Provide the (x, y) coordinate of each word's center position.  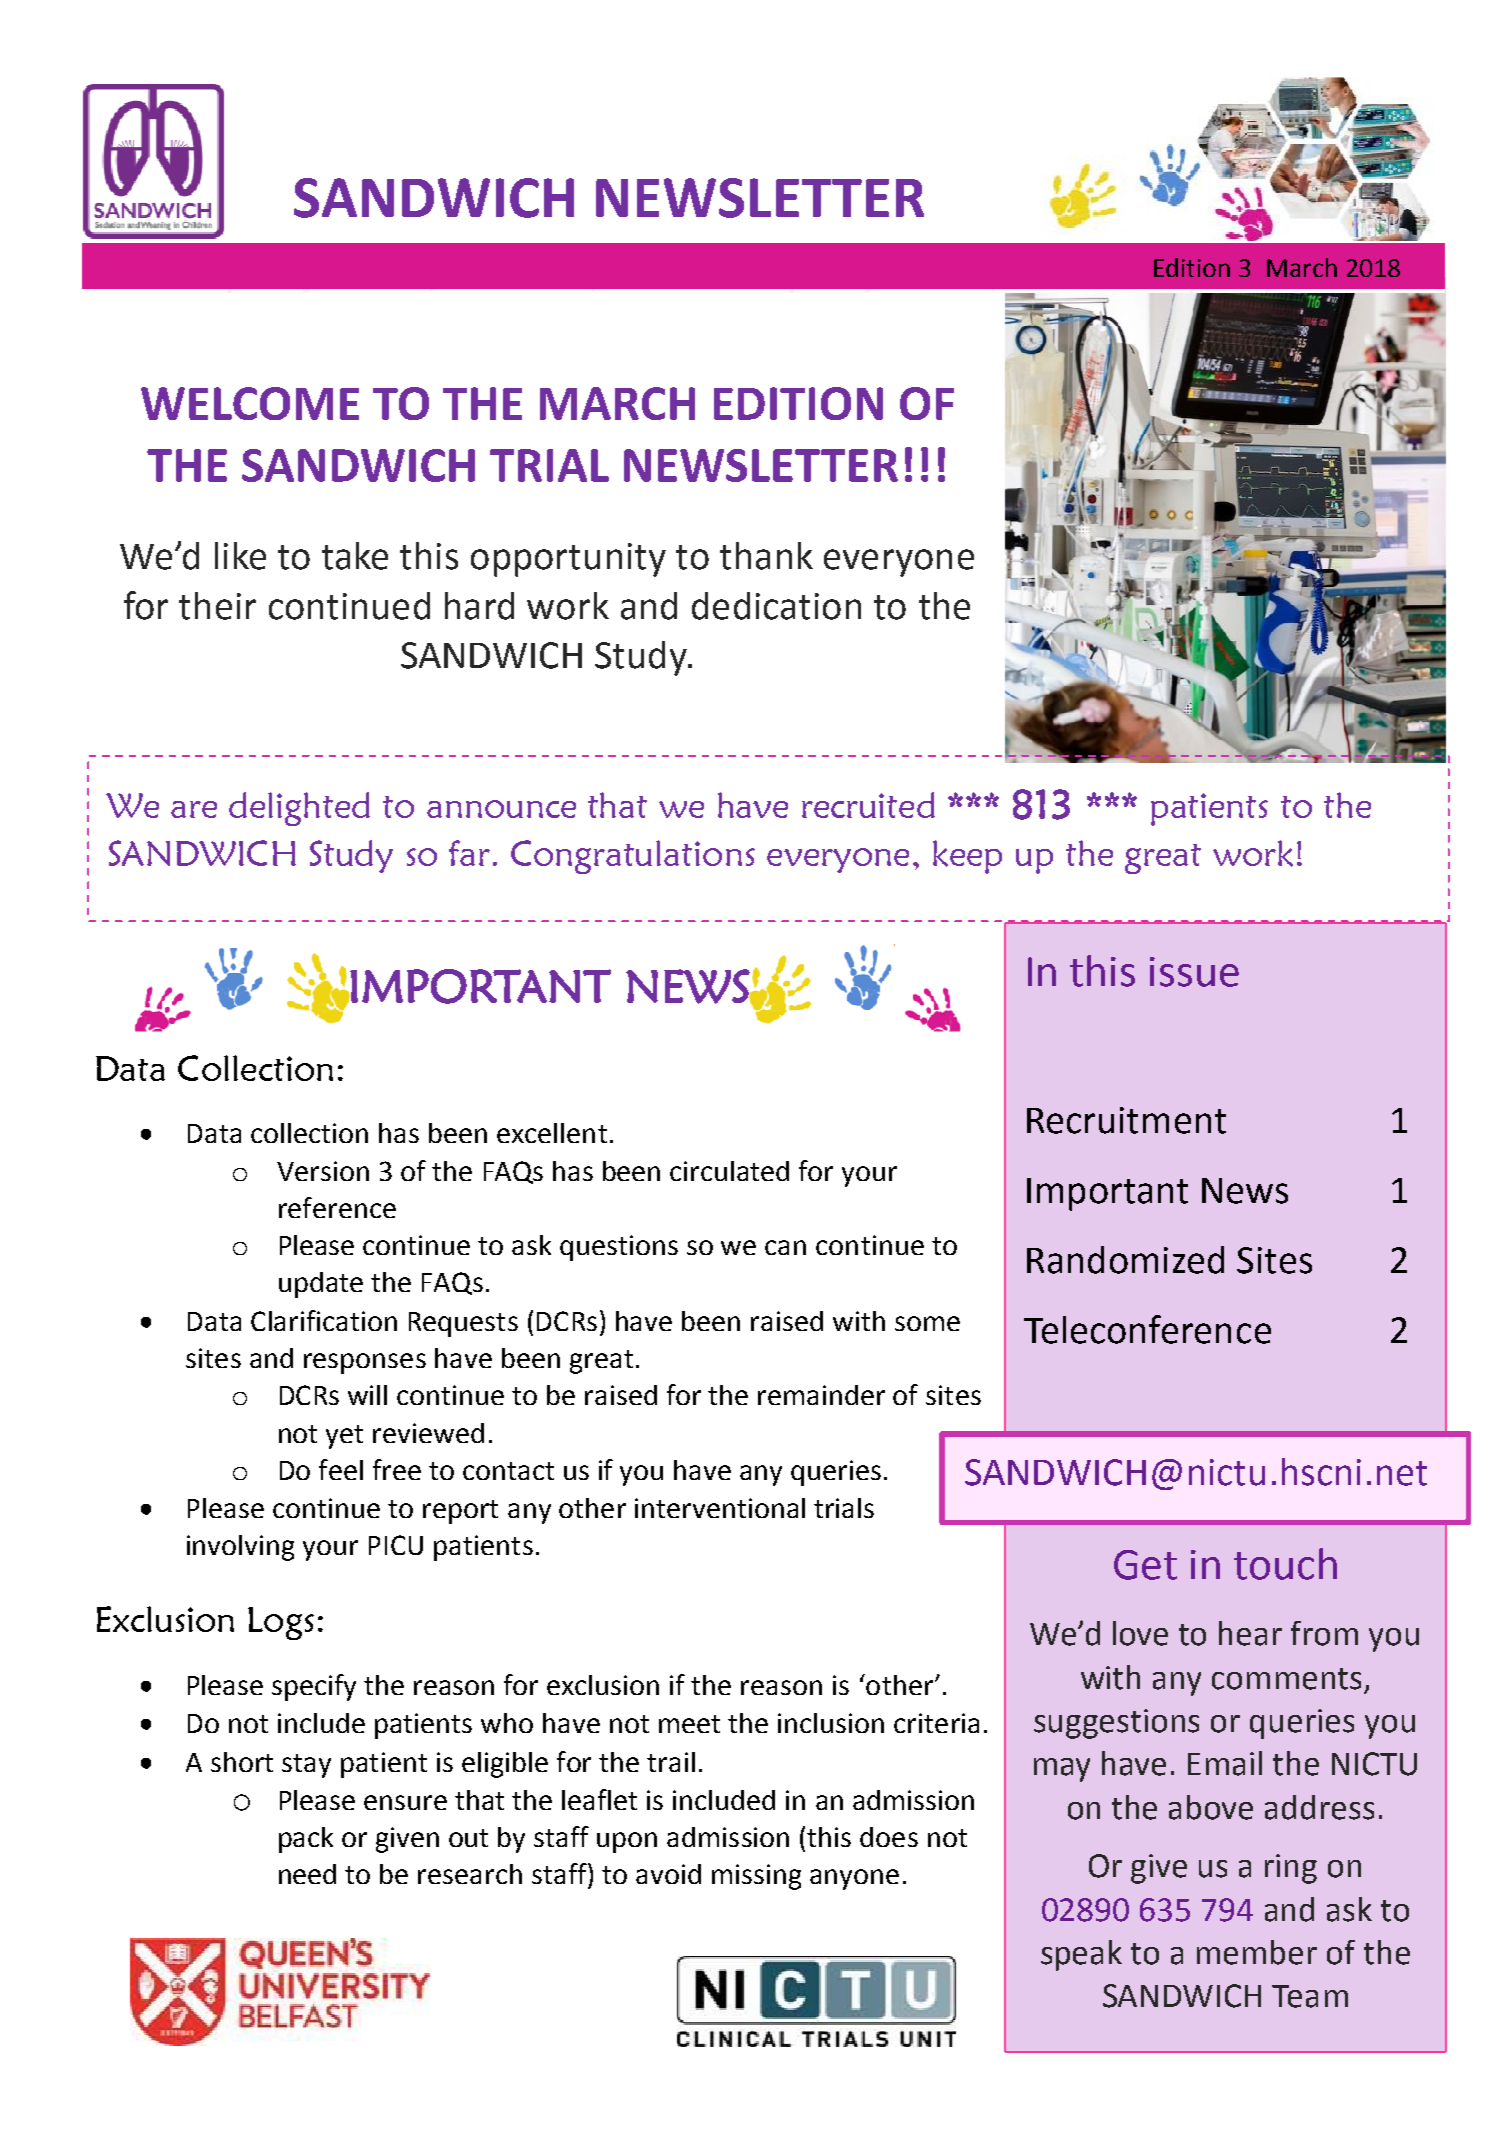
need (307, 1874)
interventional (720, 1508)
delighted (299, 809)
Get (1145, 1565)
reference (337, 1207)
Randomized (1125, 1260)
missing (756, 1877)
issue (1194, 972)
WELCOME (250, 403)
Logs (281, 1623)
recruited (868, 805)
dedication (776, 606)
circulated (729, 1171)
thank (766, 556)
